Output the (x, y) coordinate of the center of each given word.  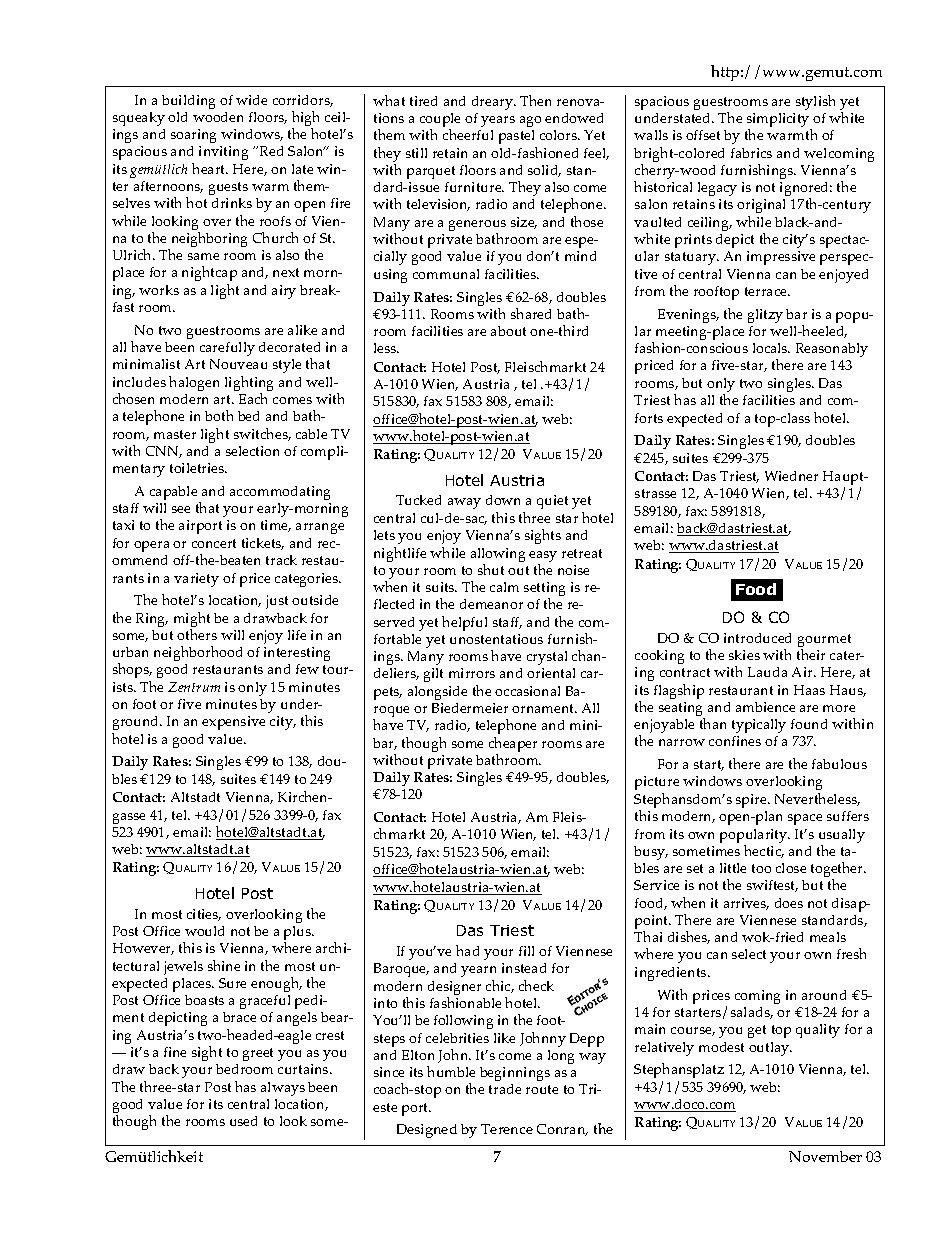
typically (759, 726)
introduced (757, 638)
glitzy (765, 316)
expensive (233, 723)
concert (214, 543)
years (498, 121)
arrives (746, 904)
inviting (223, 153)
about (508, 331)
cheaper (513, 744)
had (467, 950)
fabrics (751, 153)
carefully (227, 349)
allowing (498, 556)
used (243, 1121)
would (204, 931)
